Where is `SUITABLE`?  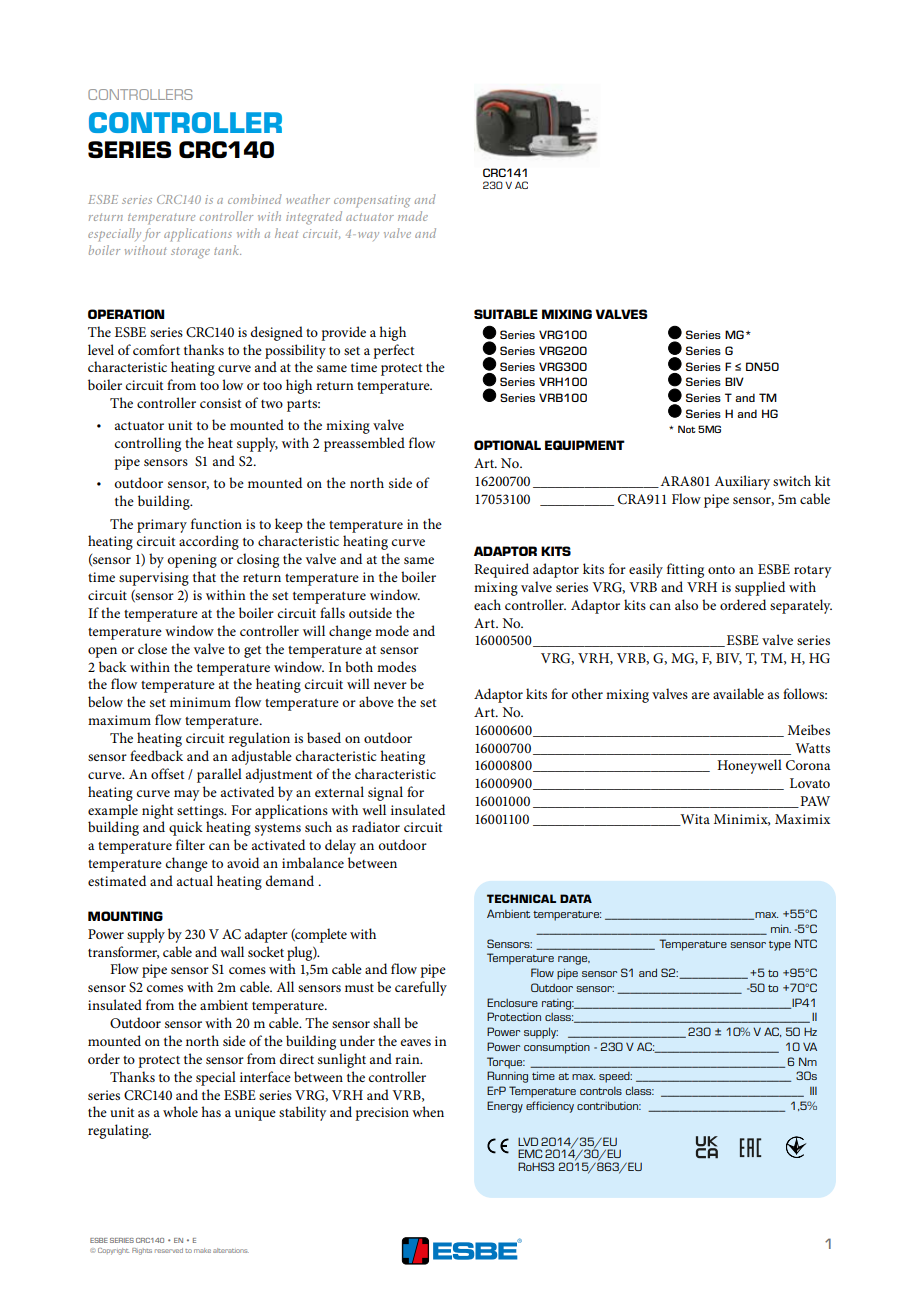
SUITABLE is located at coordinates (506, 314).
